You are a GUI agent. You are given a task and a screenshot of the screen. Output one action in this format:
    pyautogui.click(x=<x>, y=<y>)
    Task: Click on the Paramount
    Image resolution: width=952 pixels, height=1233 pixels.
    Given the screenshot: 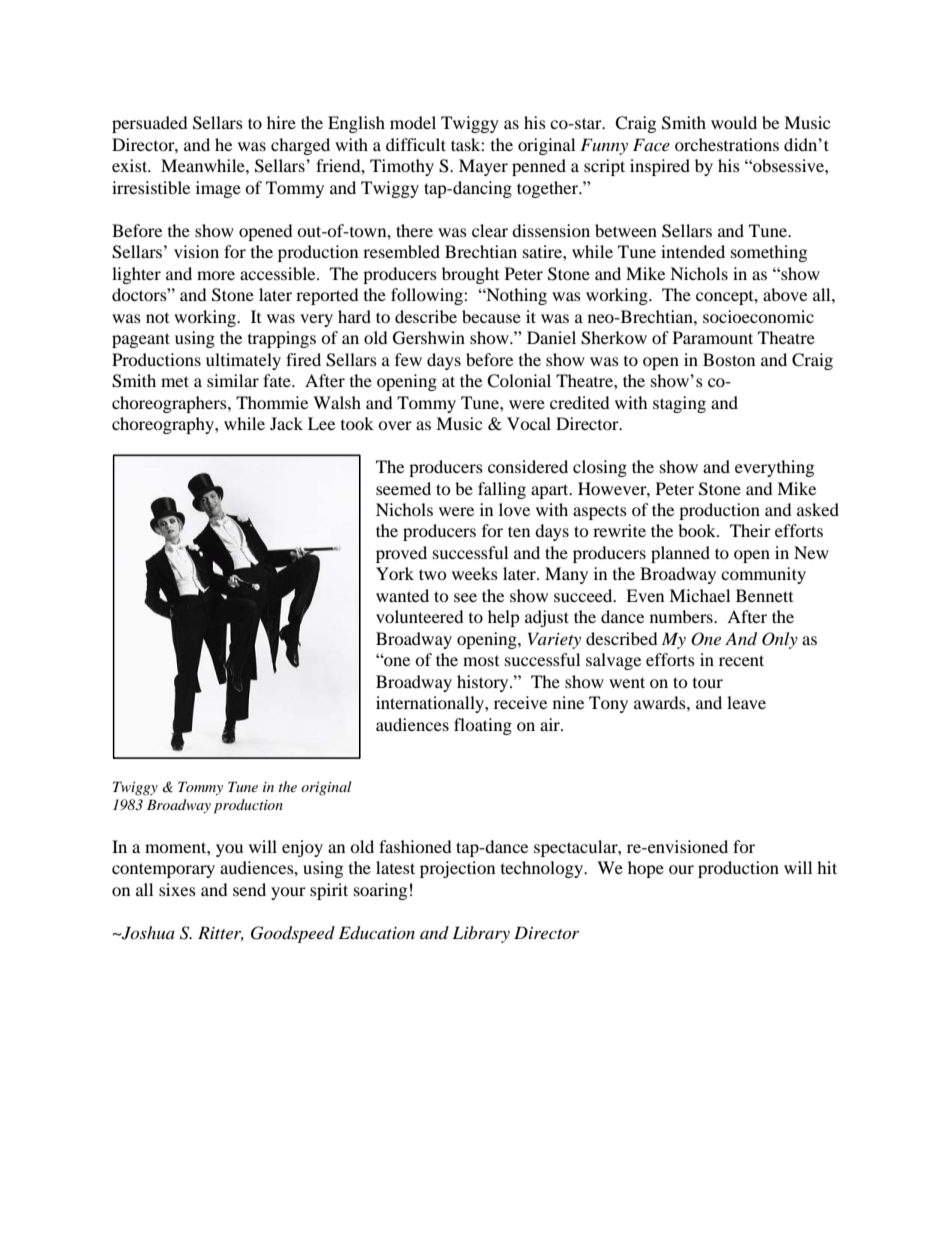 What is the action you would take?
    pyautogui.click(x=713, y=337)
